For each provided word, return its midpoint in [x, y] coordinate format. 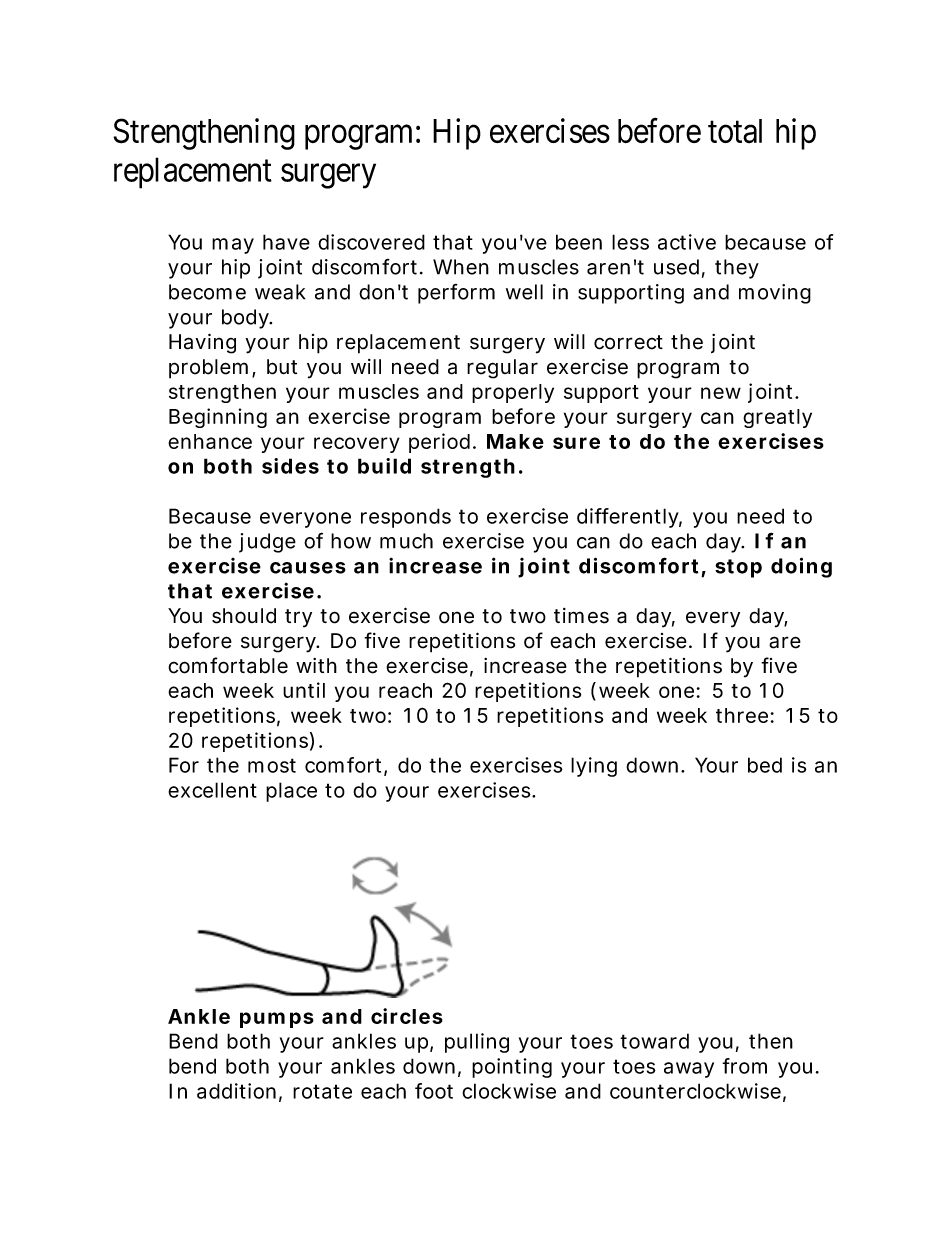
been [579, 242]
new [721, 393]
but [282, 367]
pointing [512, 1068]
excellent [212, 790]
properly [513, 393]
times [581, 616]
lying [594, 767]
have [286, 242]
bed [765, 765]
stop [738, 568]
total [735, 131]
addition [236, 1091]
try [298, 618]
